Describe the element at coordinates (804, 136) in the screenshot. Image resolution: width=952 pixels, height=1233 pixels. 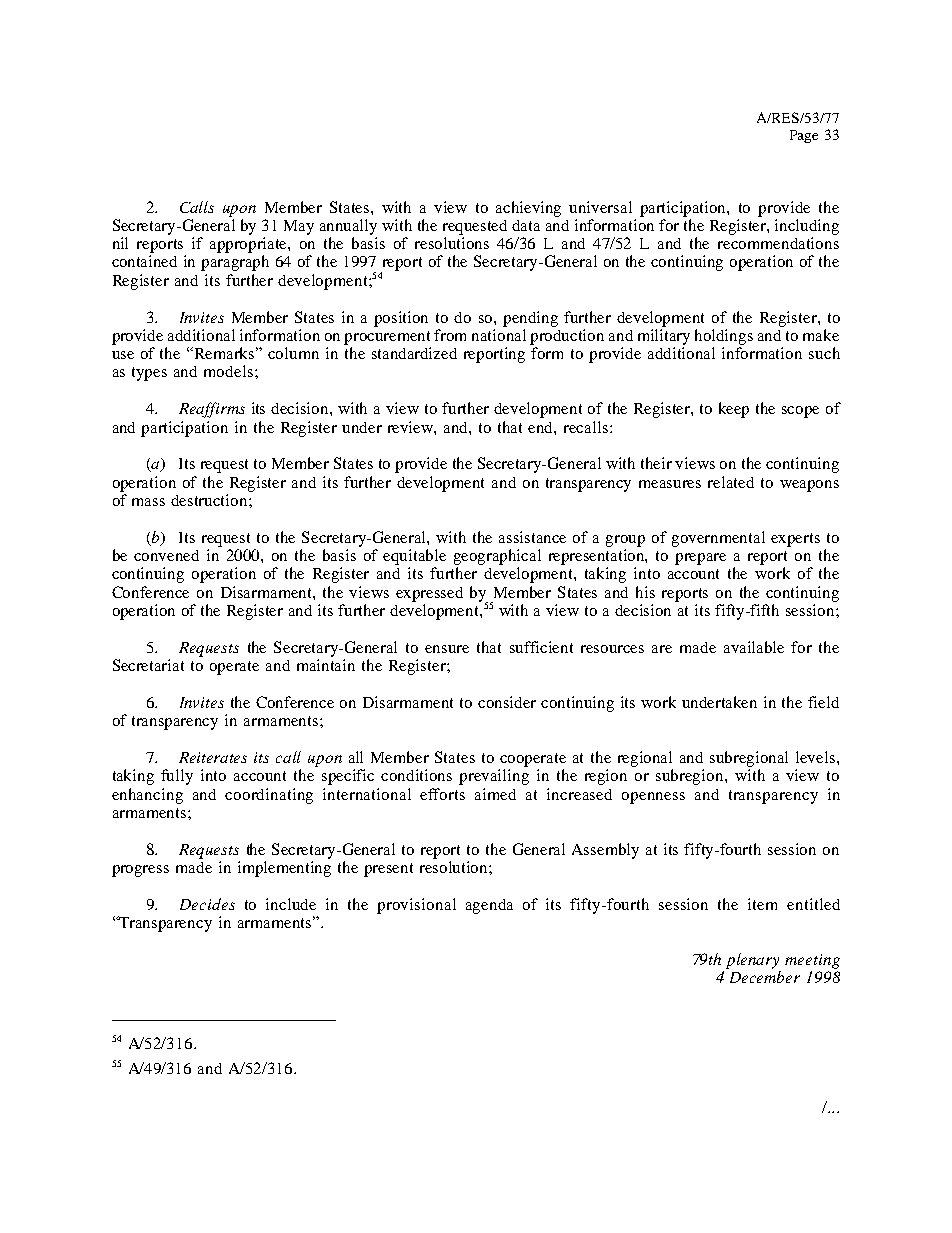
I see `Page` at that location.
